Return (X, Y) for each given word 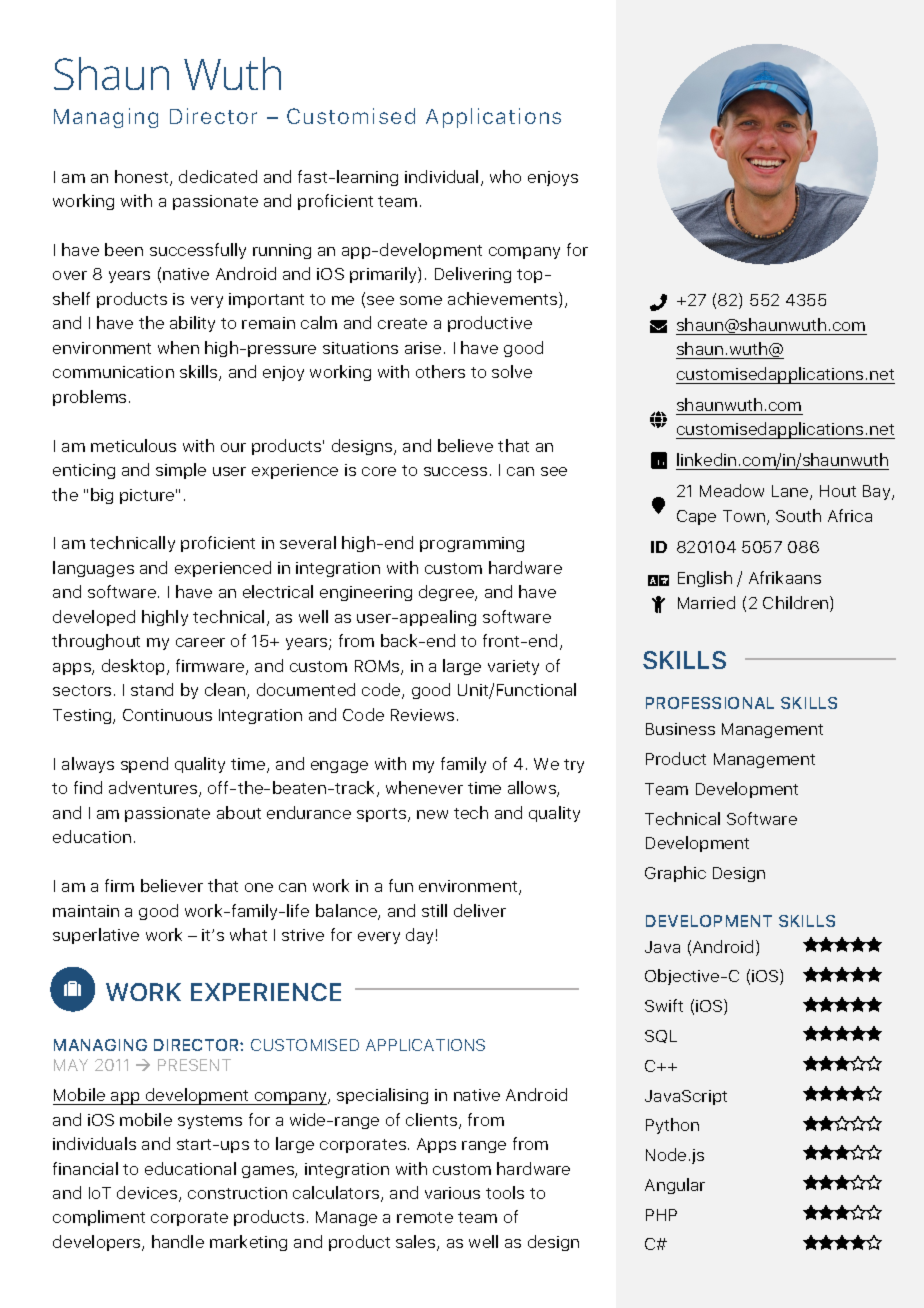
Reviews (422, 715)
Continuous (167, 715)
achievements (504, 300)
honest (143, 178)
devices (148, 1194)
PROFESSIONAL (710, 703)
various (452, 1193)
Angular (675, 1186)
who (505, 176)
